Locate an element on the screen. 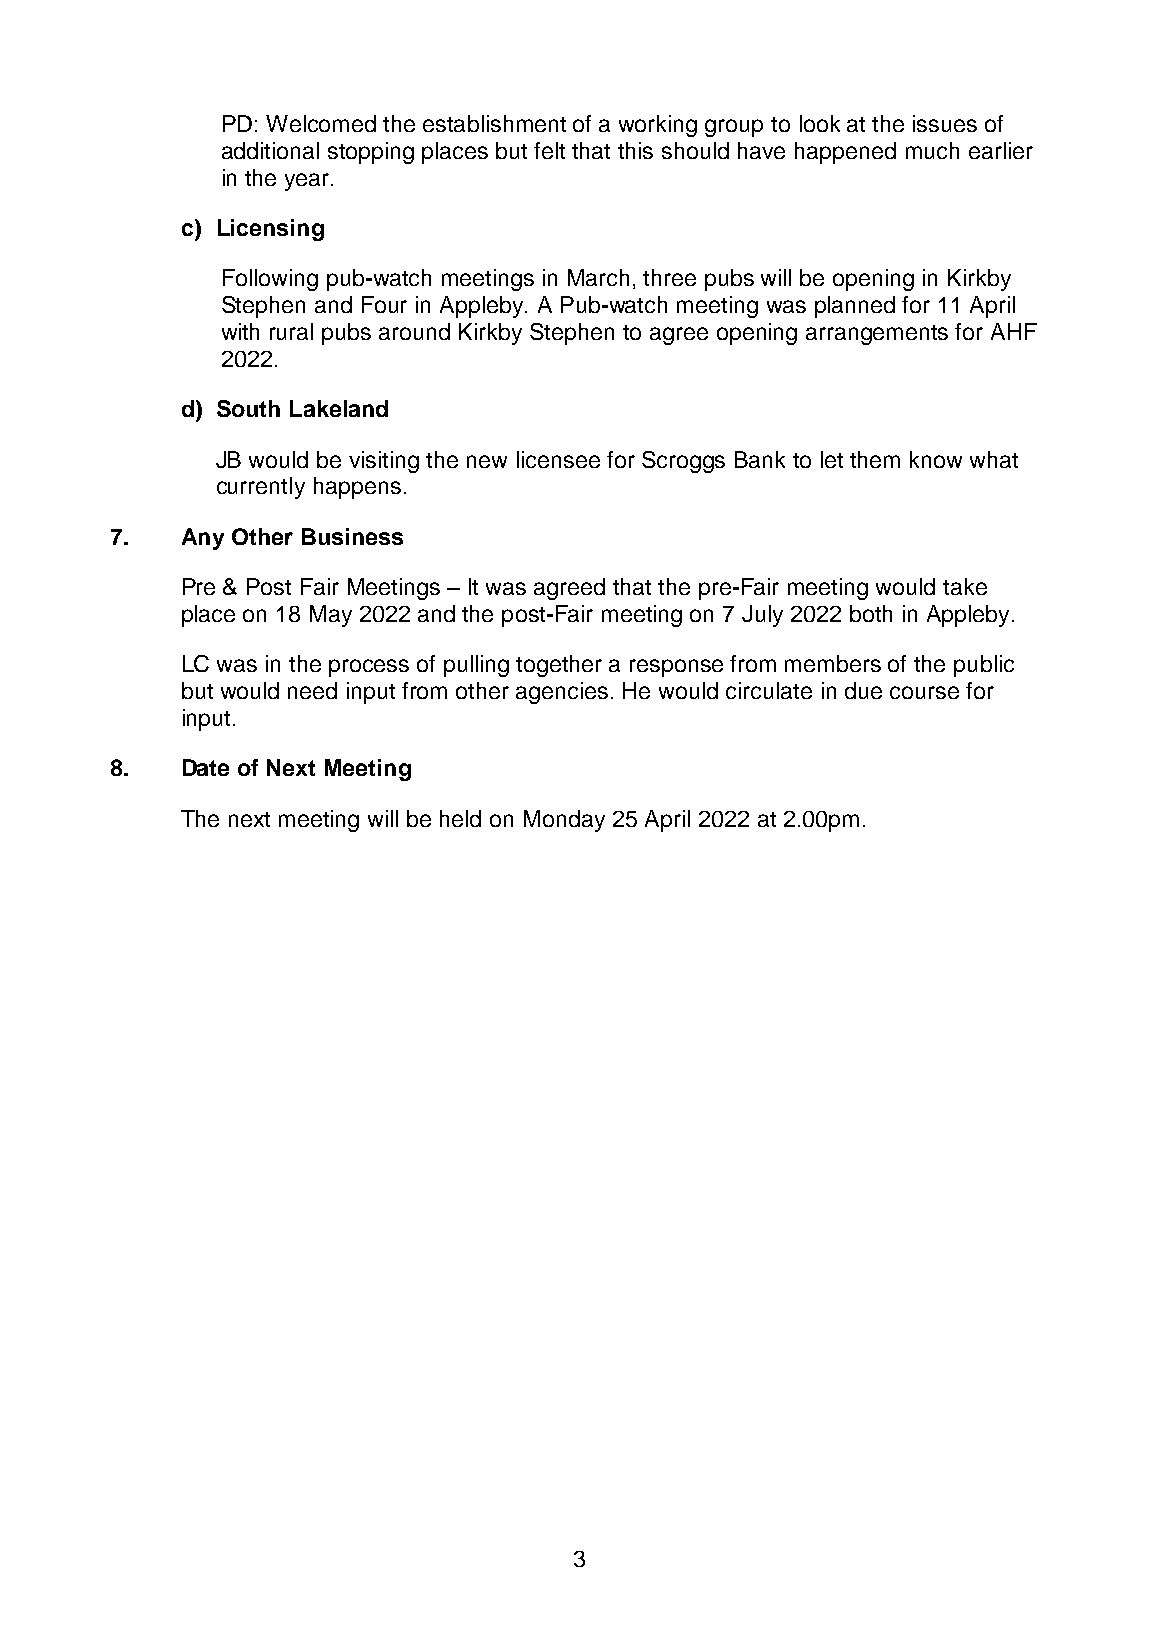 The image size is (1160, 1641). course is located at coordinates (924, 692).
